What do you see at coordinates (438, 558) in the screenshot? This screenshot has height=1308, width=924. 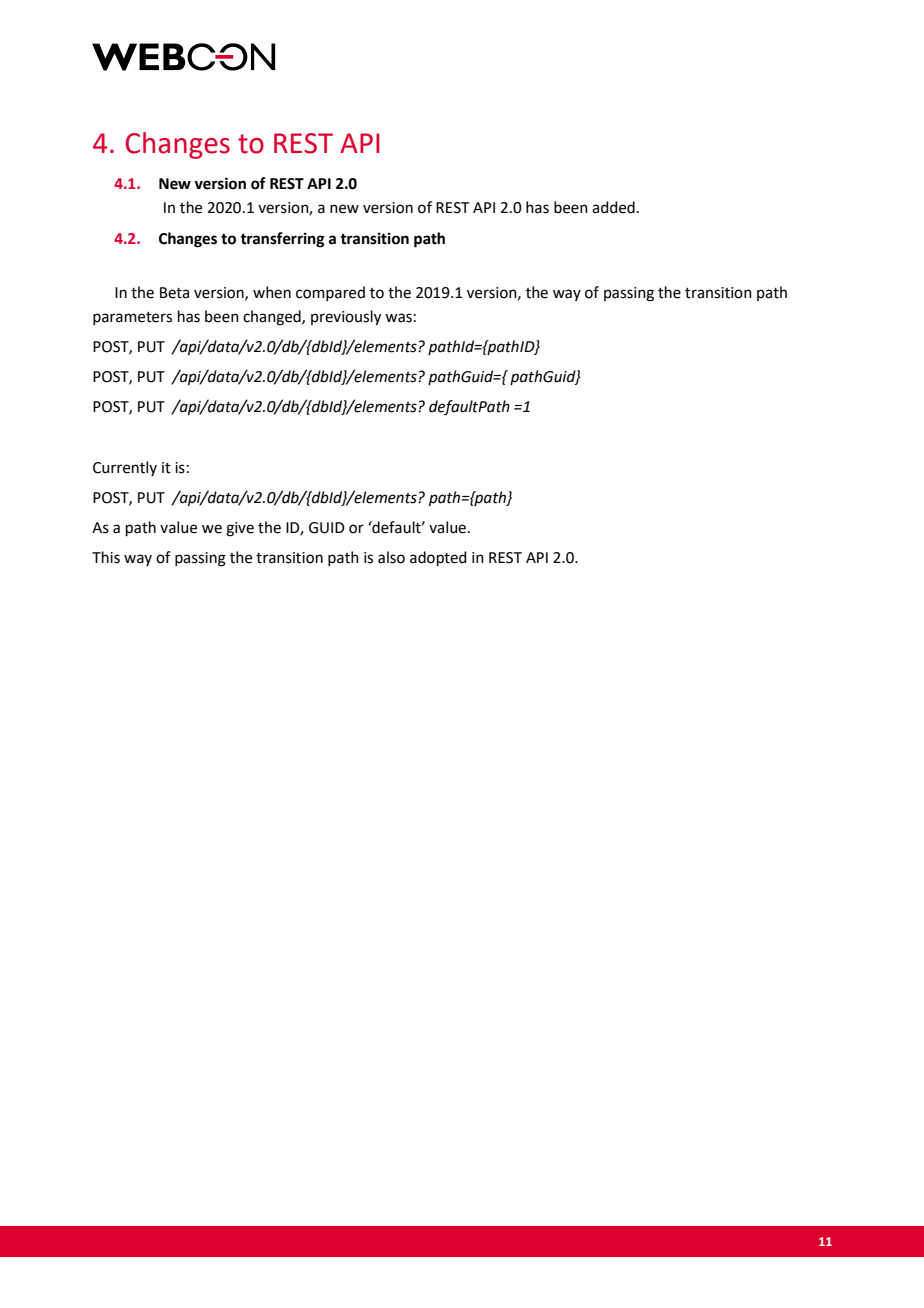 I see `adopted` at bounding box center [438, 558].
